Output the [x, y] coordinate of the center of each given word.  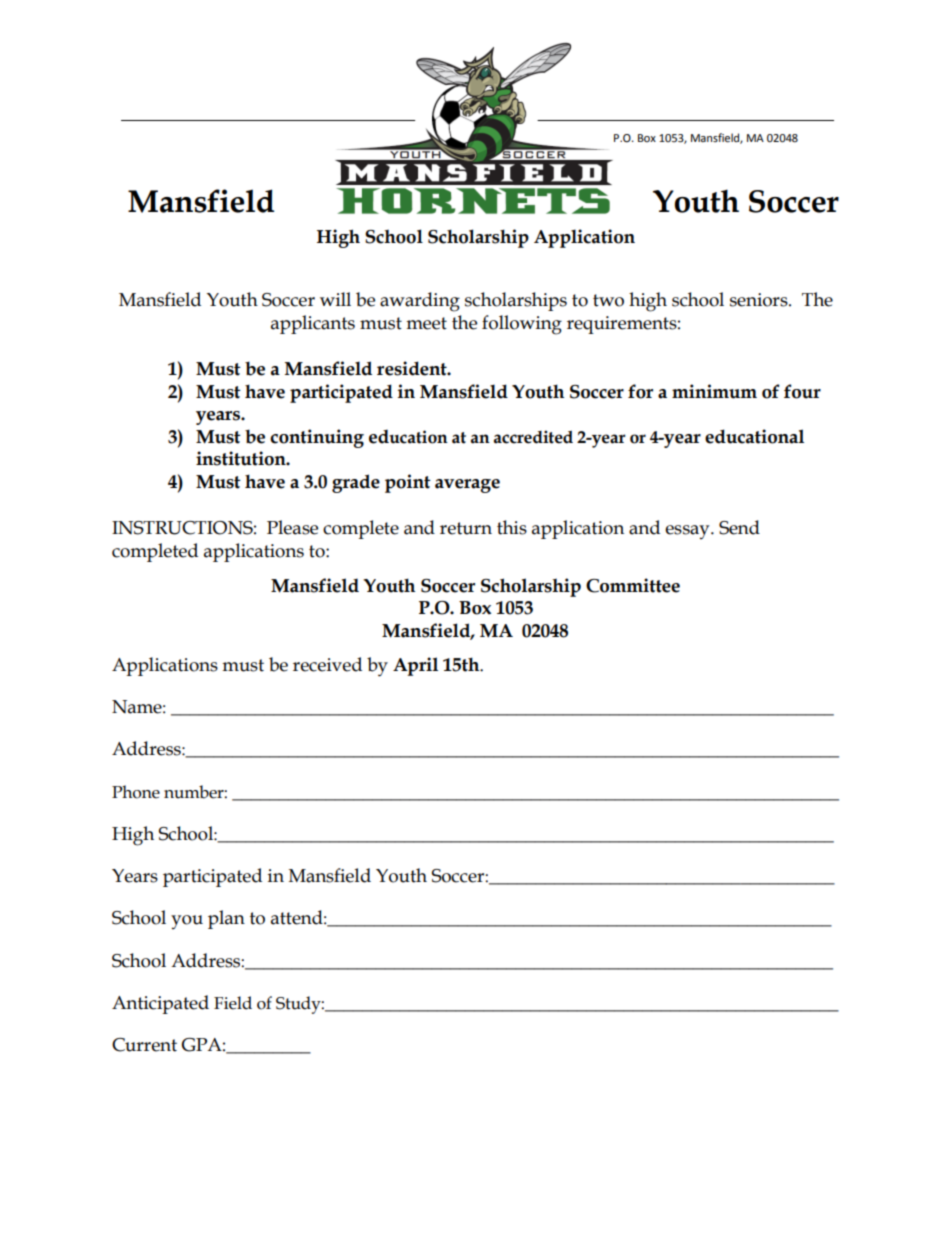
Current [144, 1045]
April [415, 666]
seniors [760, 300]
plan [226, 919]
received [327, 664]
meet [426, 323]
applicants [313, 324]
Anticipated [160, 1004]
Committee [633, 585]
